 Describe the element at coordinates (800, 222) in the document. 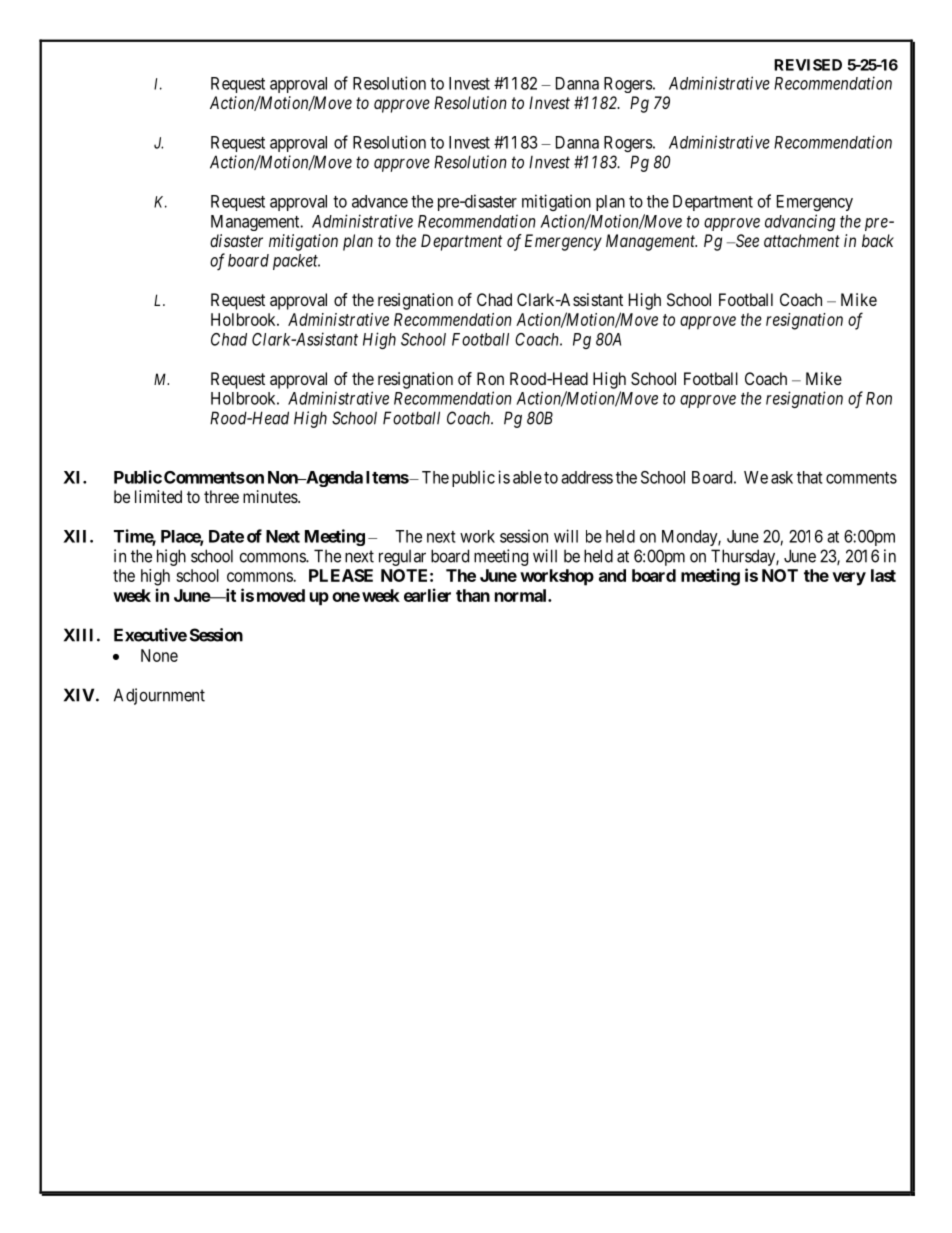

I see `advancing` at that location.
